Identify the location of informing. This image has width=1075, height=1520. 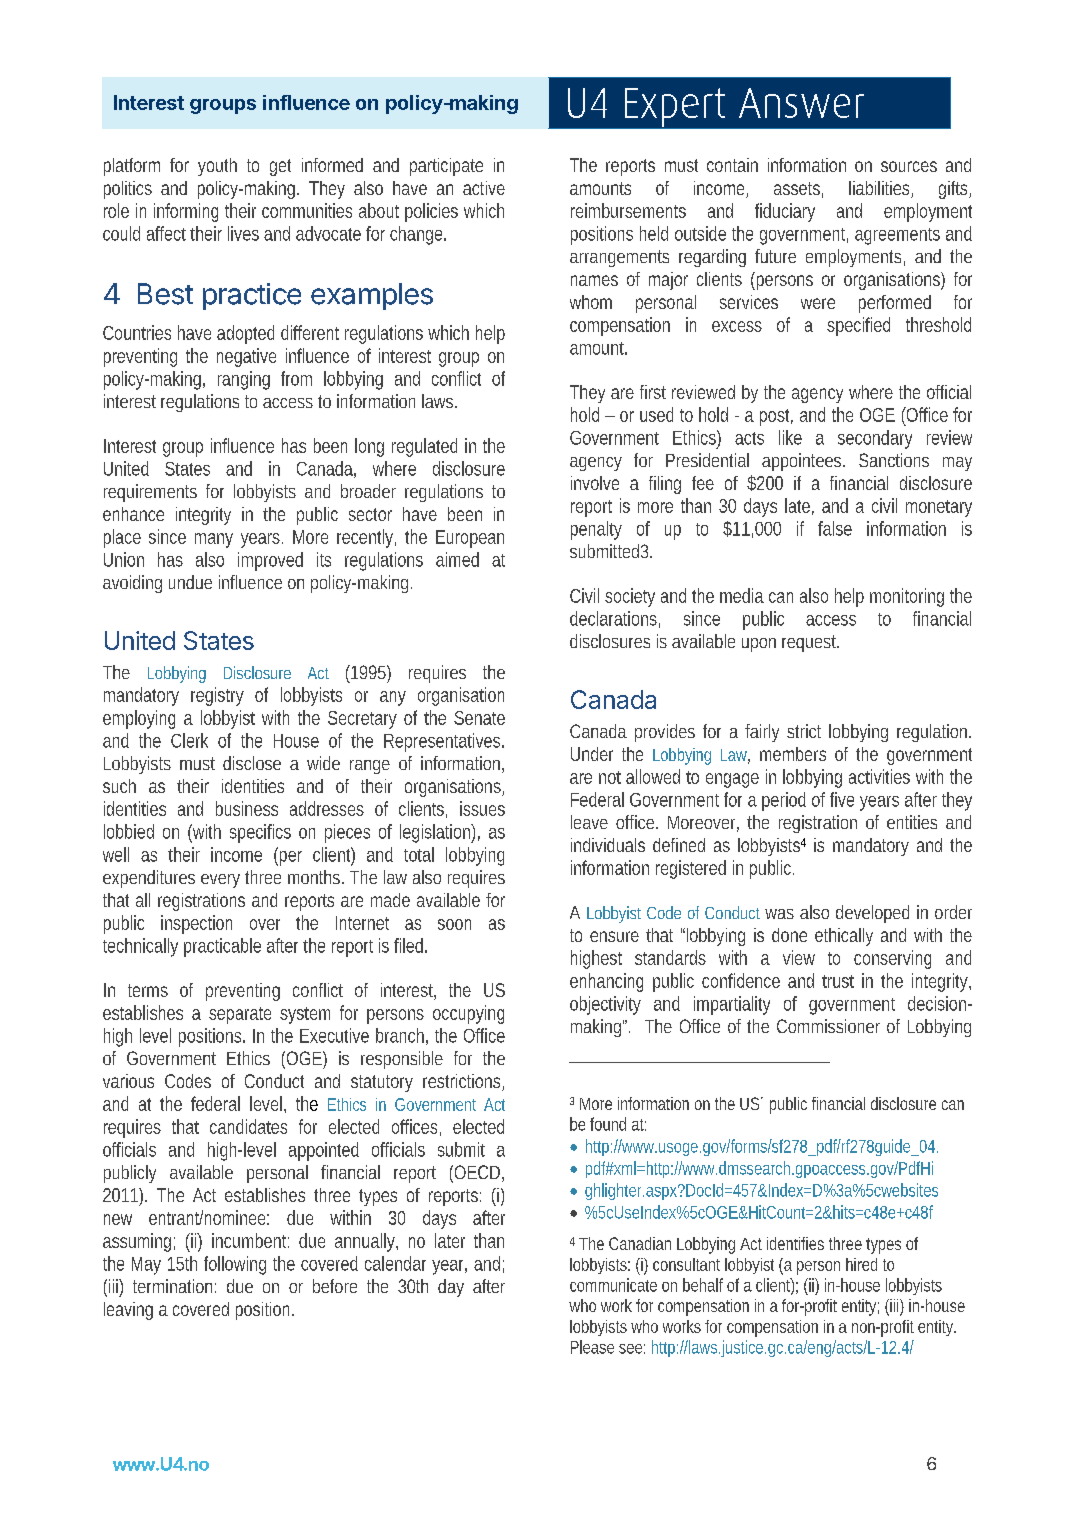
(186, 212).
